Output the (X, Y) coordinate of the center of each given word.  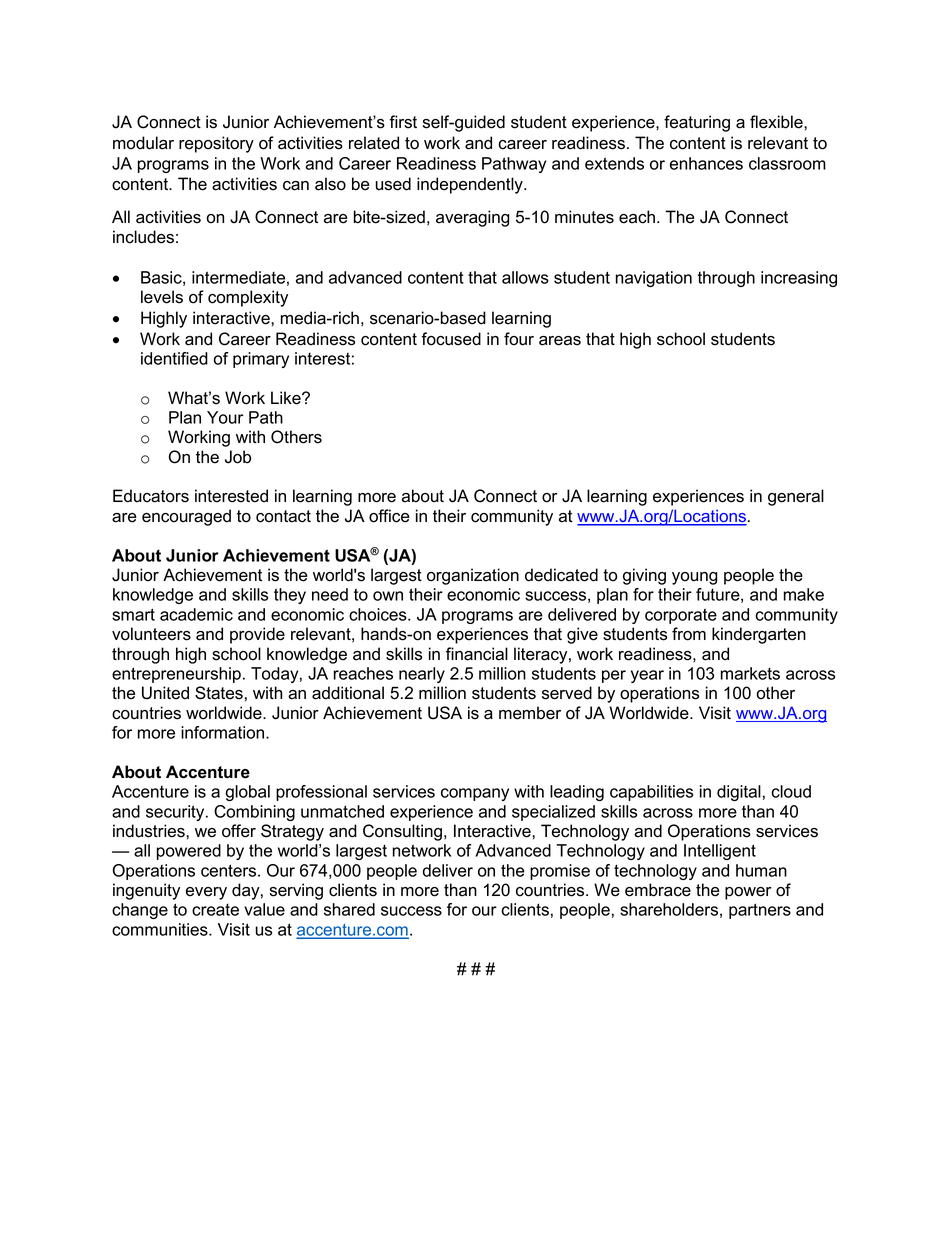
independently (471, 185)
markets (750, 673)
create (215, 910)
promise (560, 872)
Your (225, 417)
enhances (706, 163)
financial (477, 654)
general (796, 497)
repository (216, 144)
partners (760, 911)
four (519, 339)
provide (257, 635)
